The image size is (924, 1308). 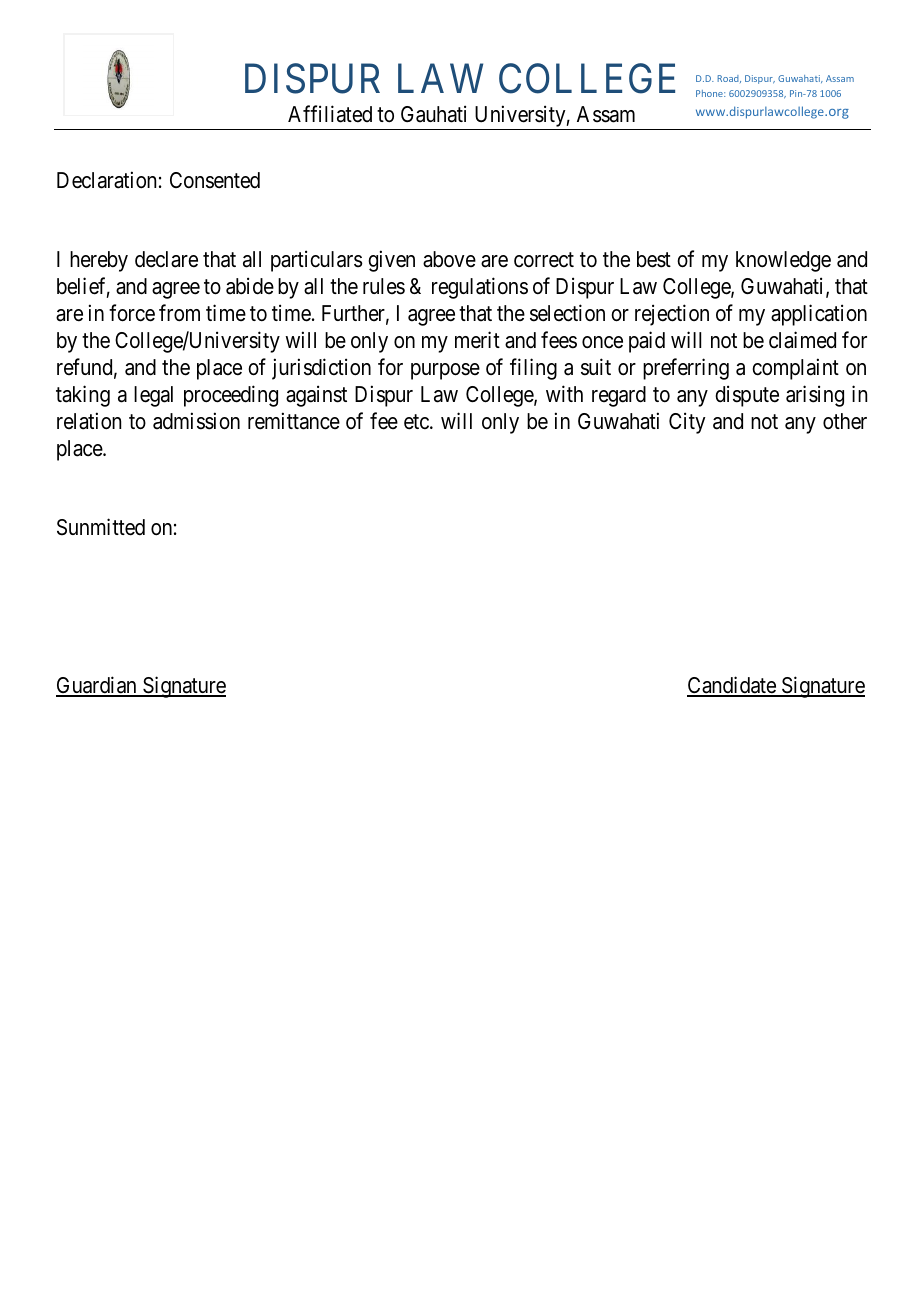 I want to click on declare, so click(x=166, y=259).
